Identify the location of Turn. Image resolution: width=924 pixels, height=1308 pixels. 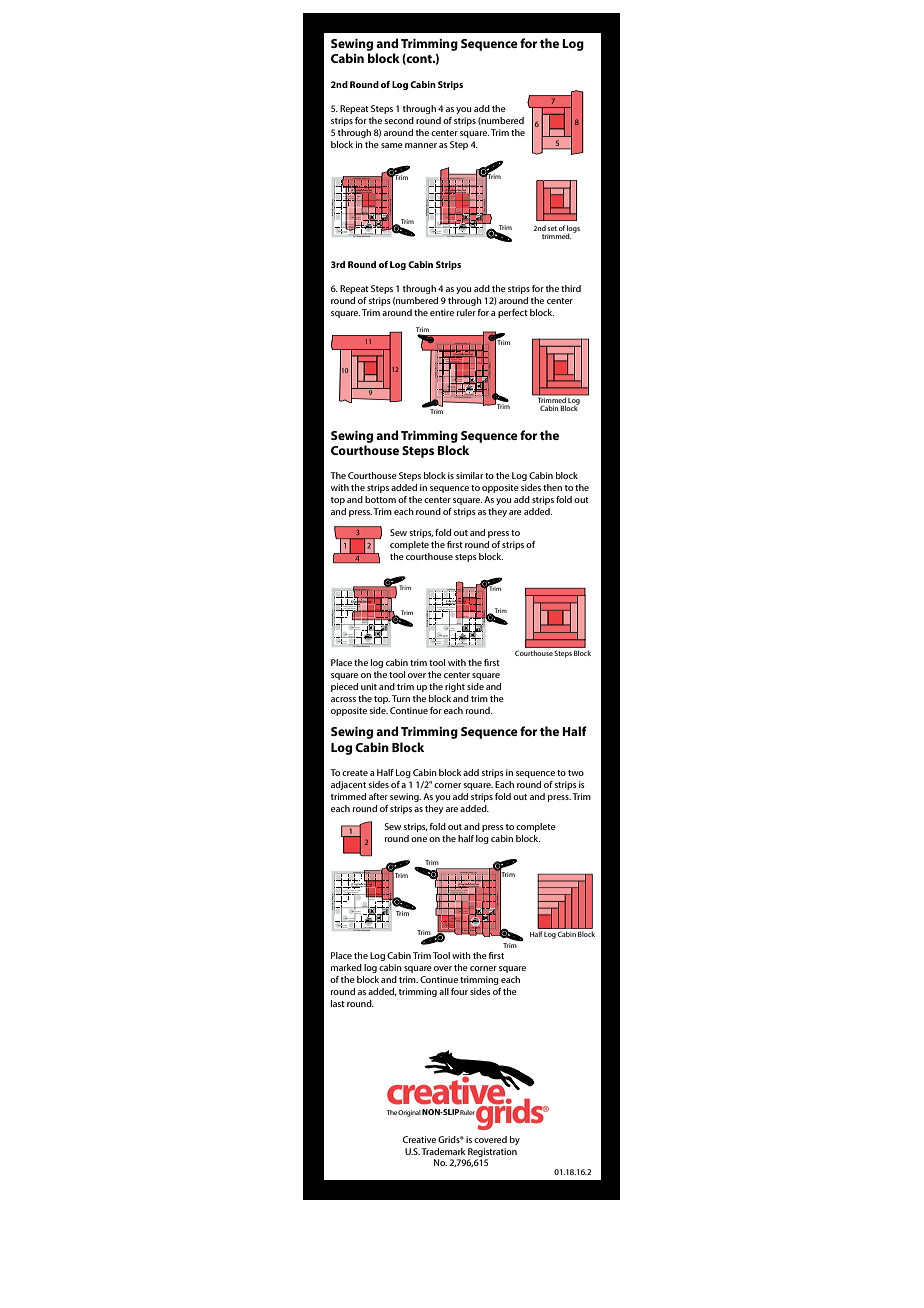
(401, 698).
